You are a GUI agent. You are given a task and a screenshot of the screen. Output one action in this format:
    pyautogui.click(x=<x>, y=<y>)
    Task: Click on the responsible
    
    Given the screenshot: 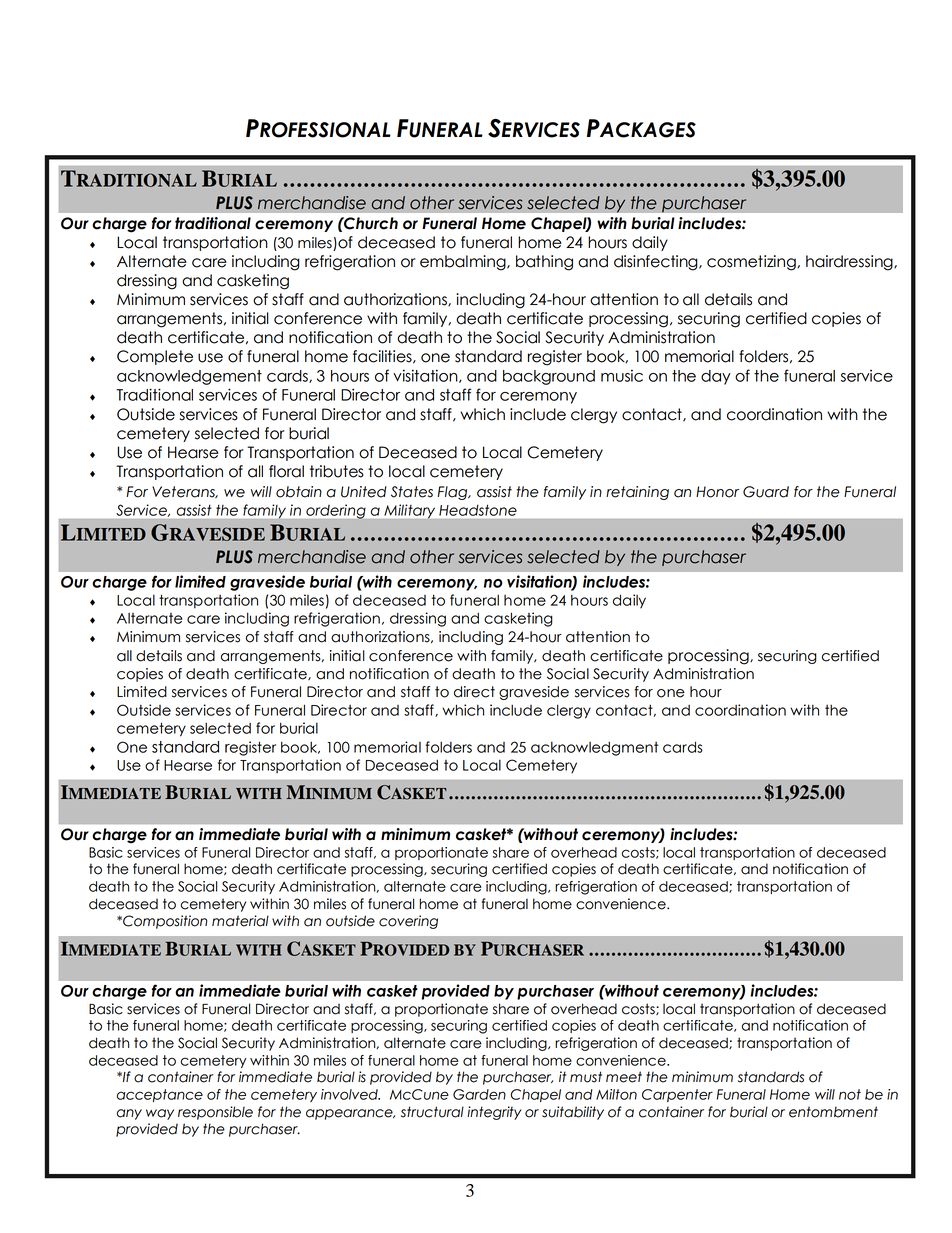 What is the action you would take?
    pyautogui.click(x=215, y=1113)
